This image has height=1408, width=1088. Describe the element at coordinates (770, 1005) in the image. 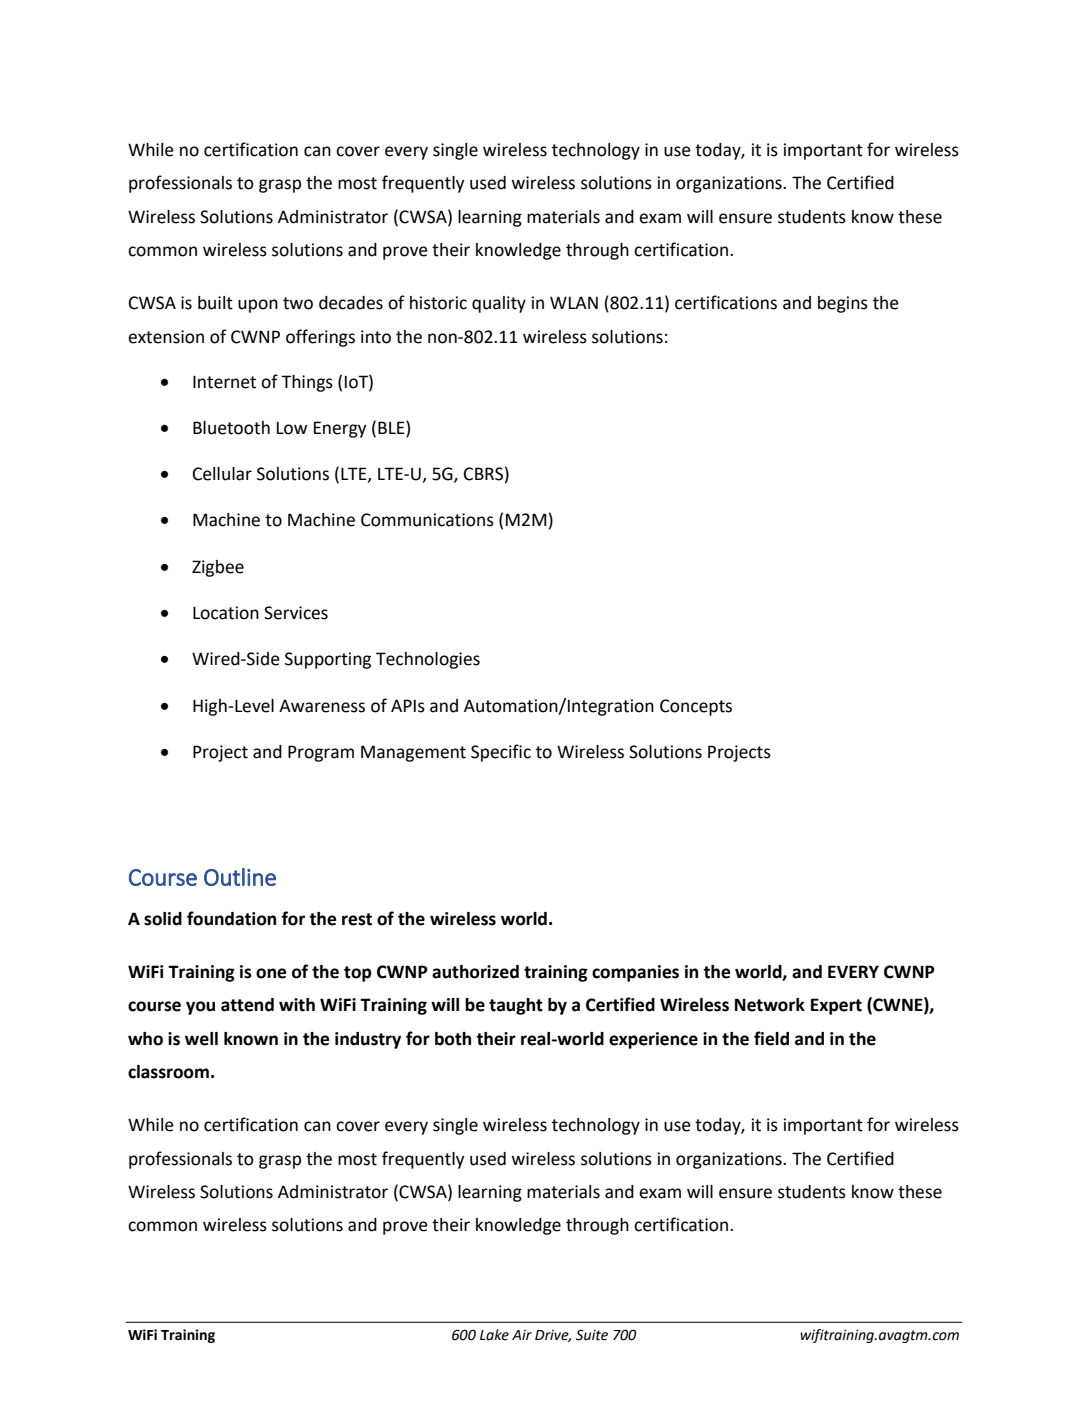

I see `Network` at that location.
